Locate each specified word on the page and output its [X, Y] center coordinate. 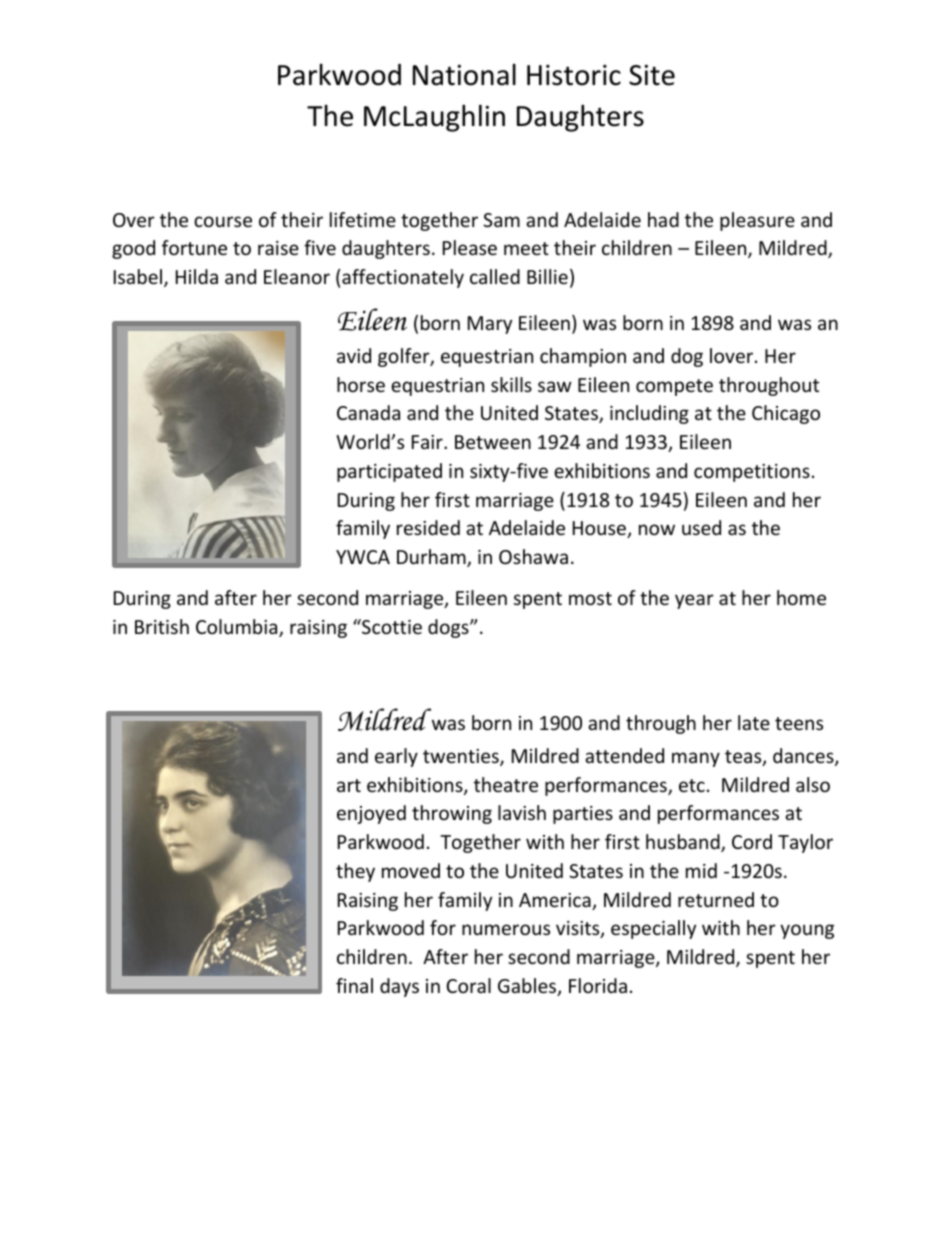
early [396, 757]
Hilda [197, 276]
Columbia [238, 628]
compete [674, 387]
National [464, 75]
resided [428, 527]
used [701, 527]
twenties [462, 757]
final [354, 985]
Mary [490, 325]
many [696, 759]
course [223, 221]
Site [652, 75]
